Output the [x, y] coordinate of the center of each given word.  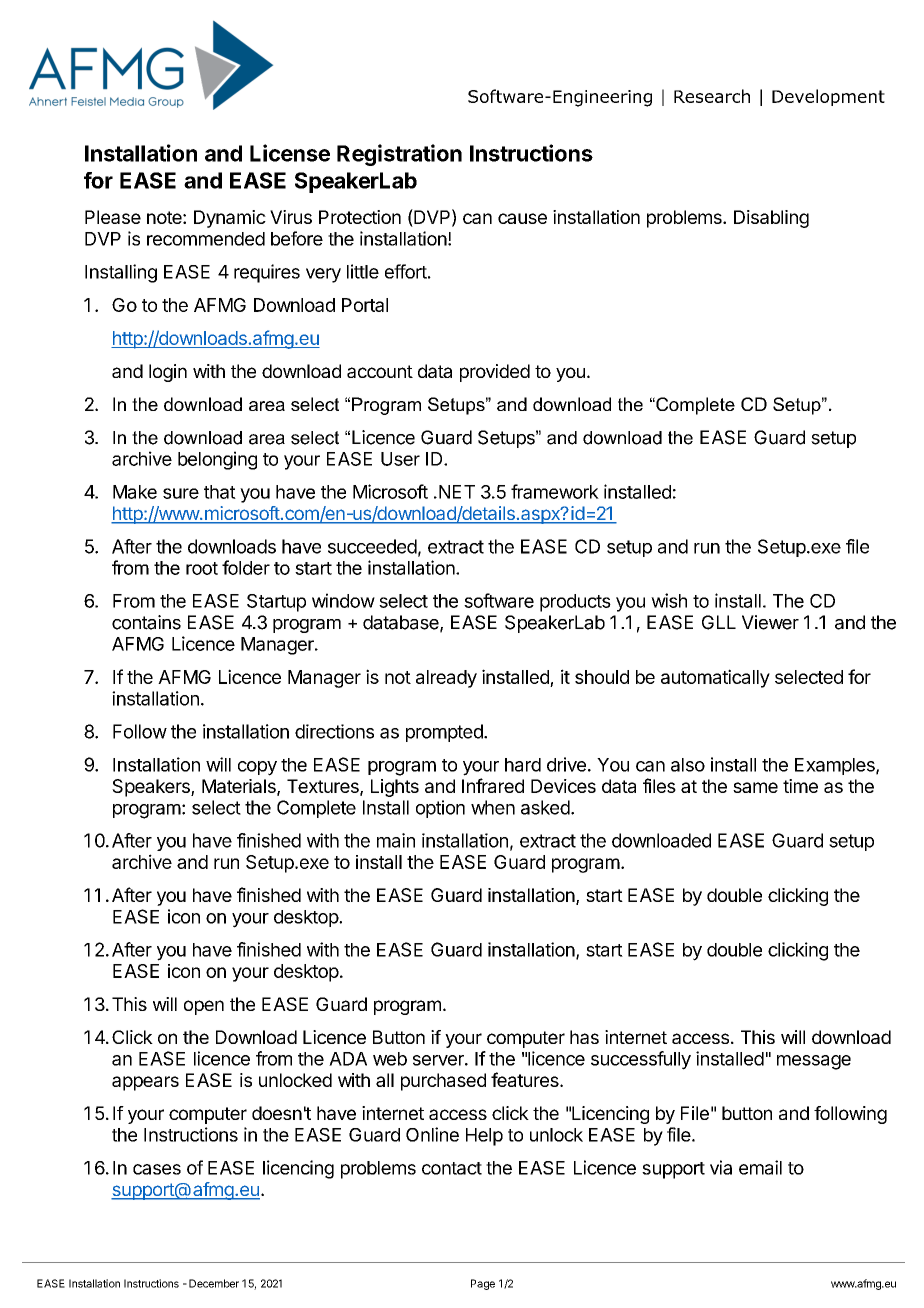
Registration [399, 155]
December [214, 1283]
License [290, 153]
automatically [715, 678]
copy [257, 768]
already [446, 679]
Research [712, 96]
